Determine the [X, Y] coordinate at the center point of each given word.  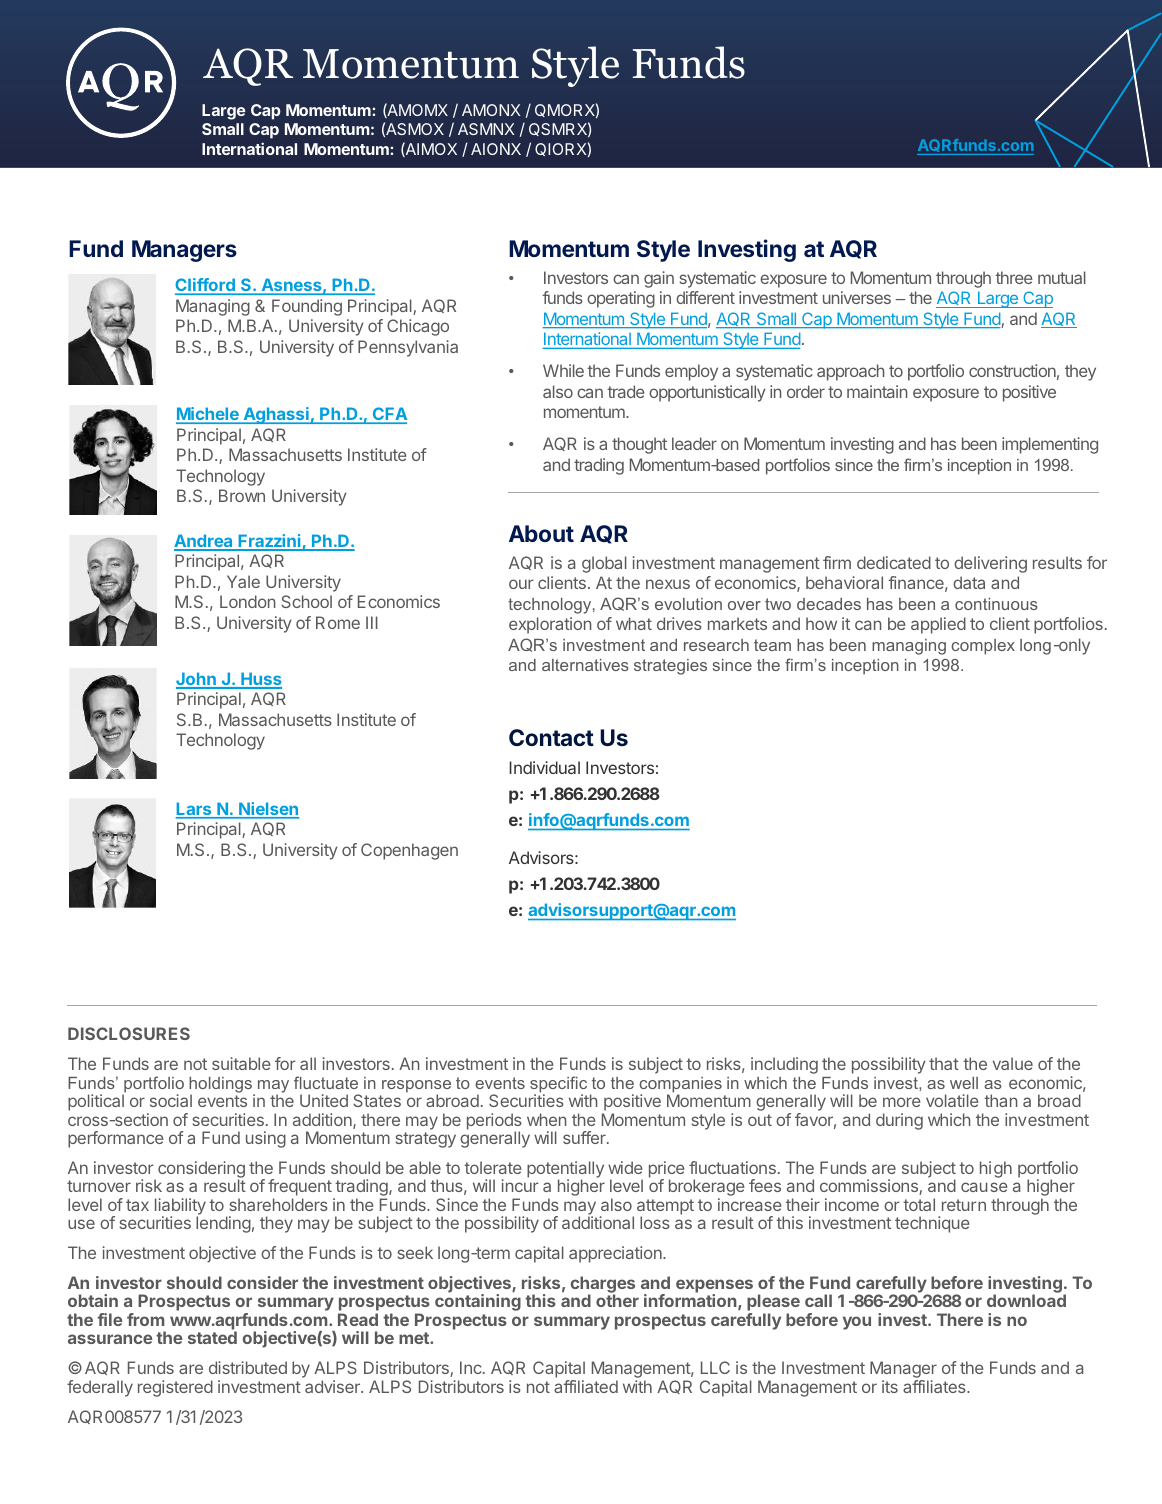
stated [212, 1337]
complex [983, 647]
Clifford [206, 286]
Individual [544, 767]
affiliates [935, 1386]
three [1014, 277]
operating [621, 299]
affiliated [586, 1386]
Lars [195, 810]
